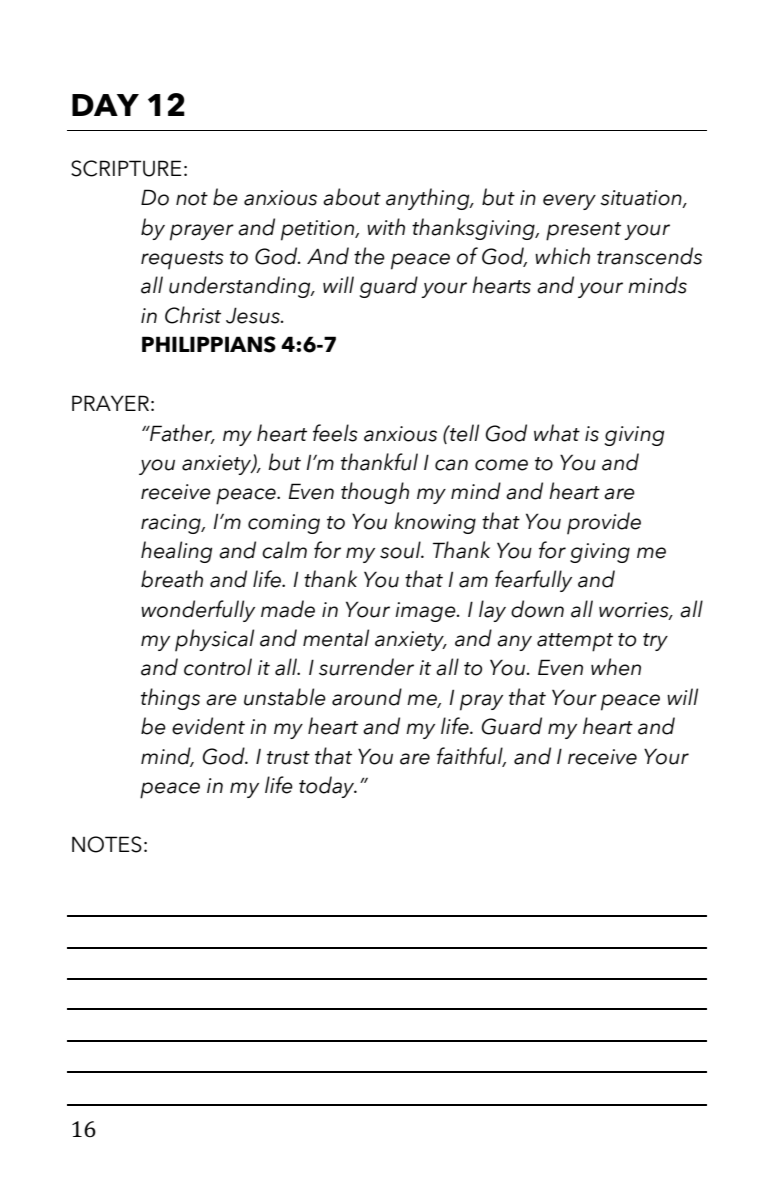 The height and width of the screenshot is (1197, 775). What do you see at coordinates (604, 523) in the screenshot?
I see `provide` at bounding box center [604, 523].
